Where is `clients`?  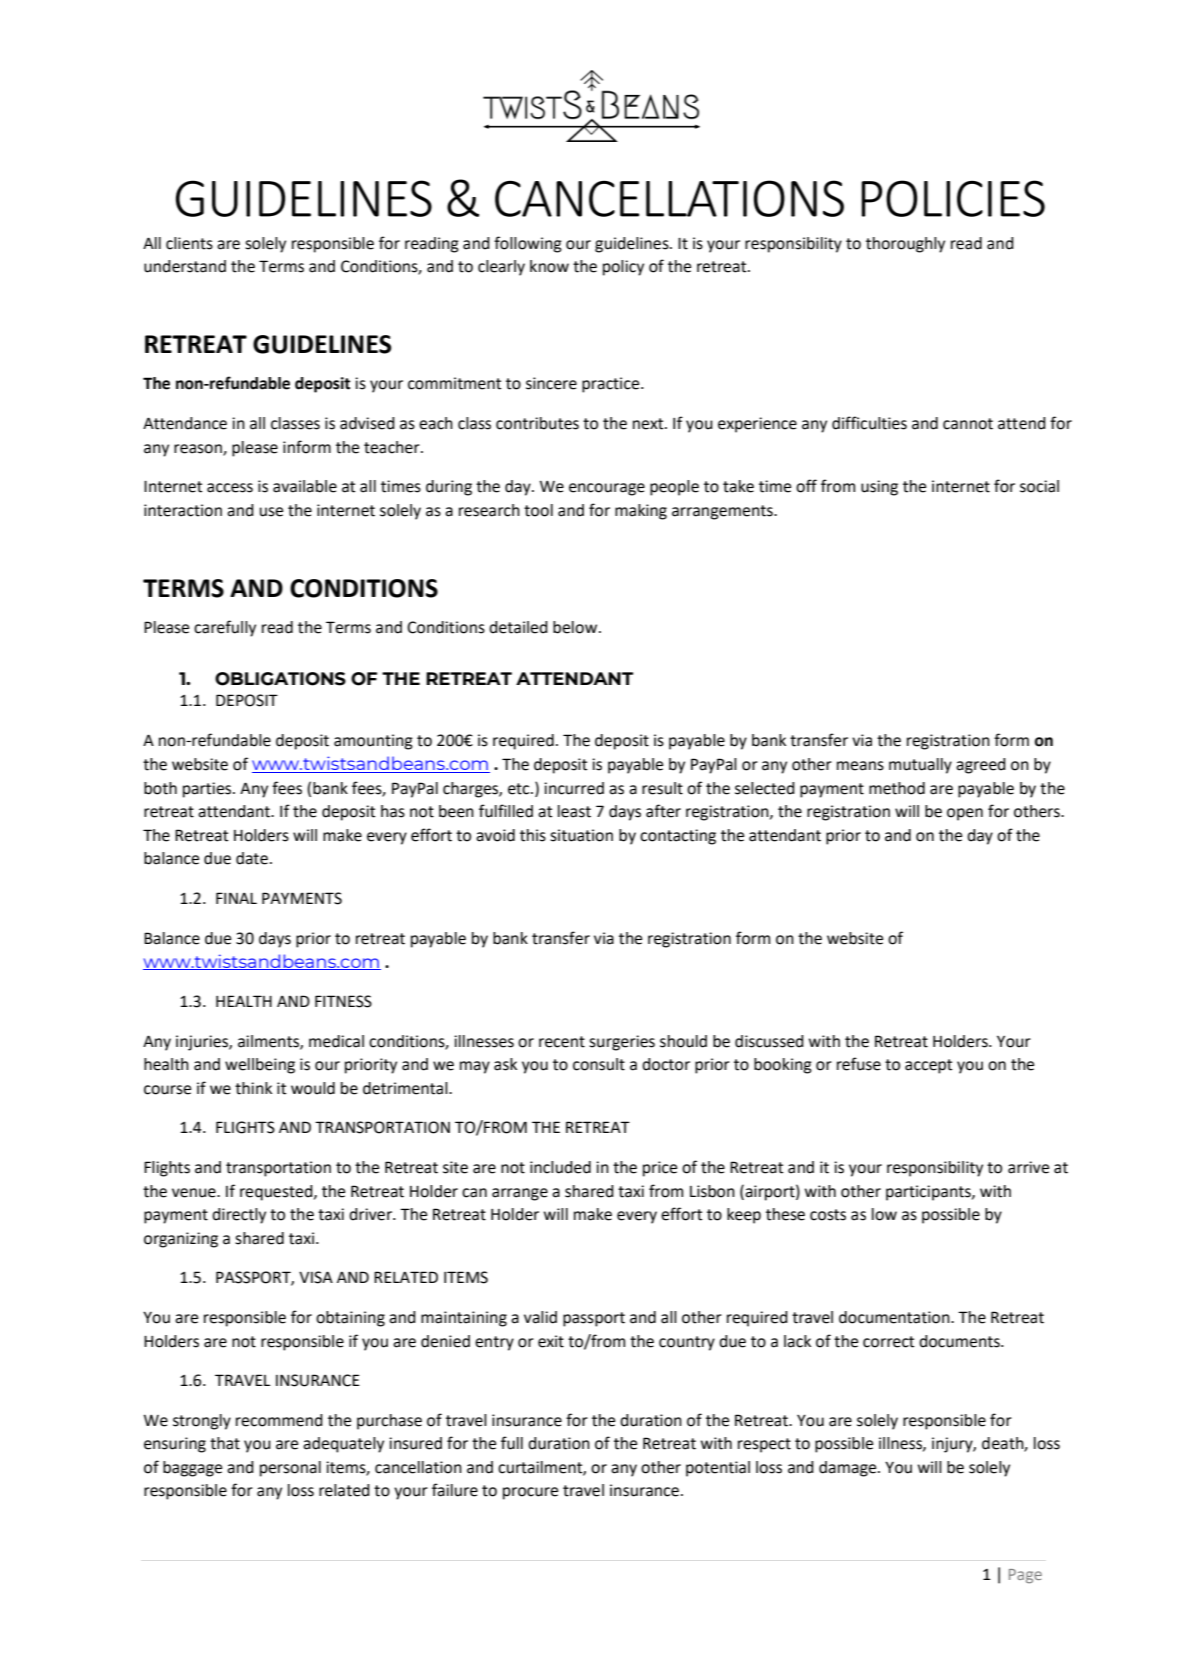 clients is located at coordinates (189, 243).
